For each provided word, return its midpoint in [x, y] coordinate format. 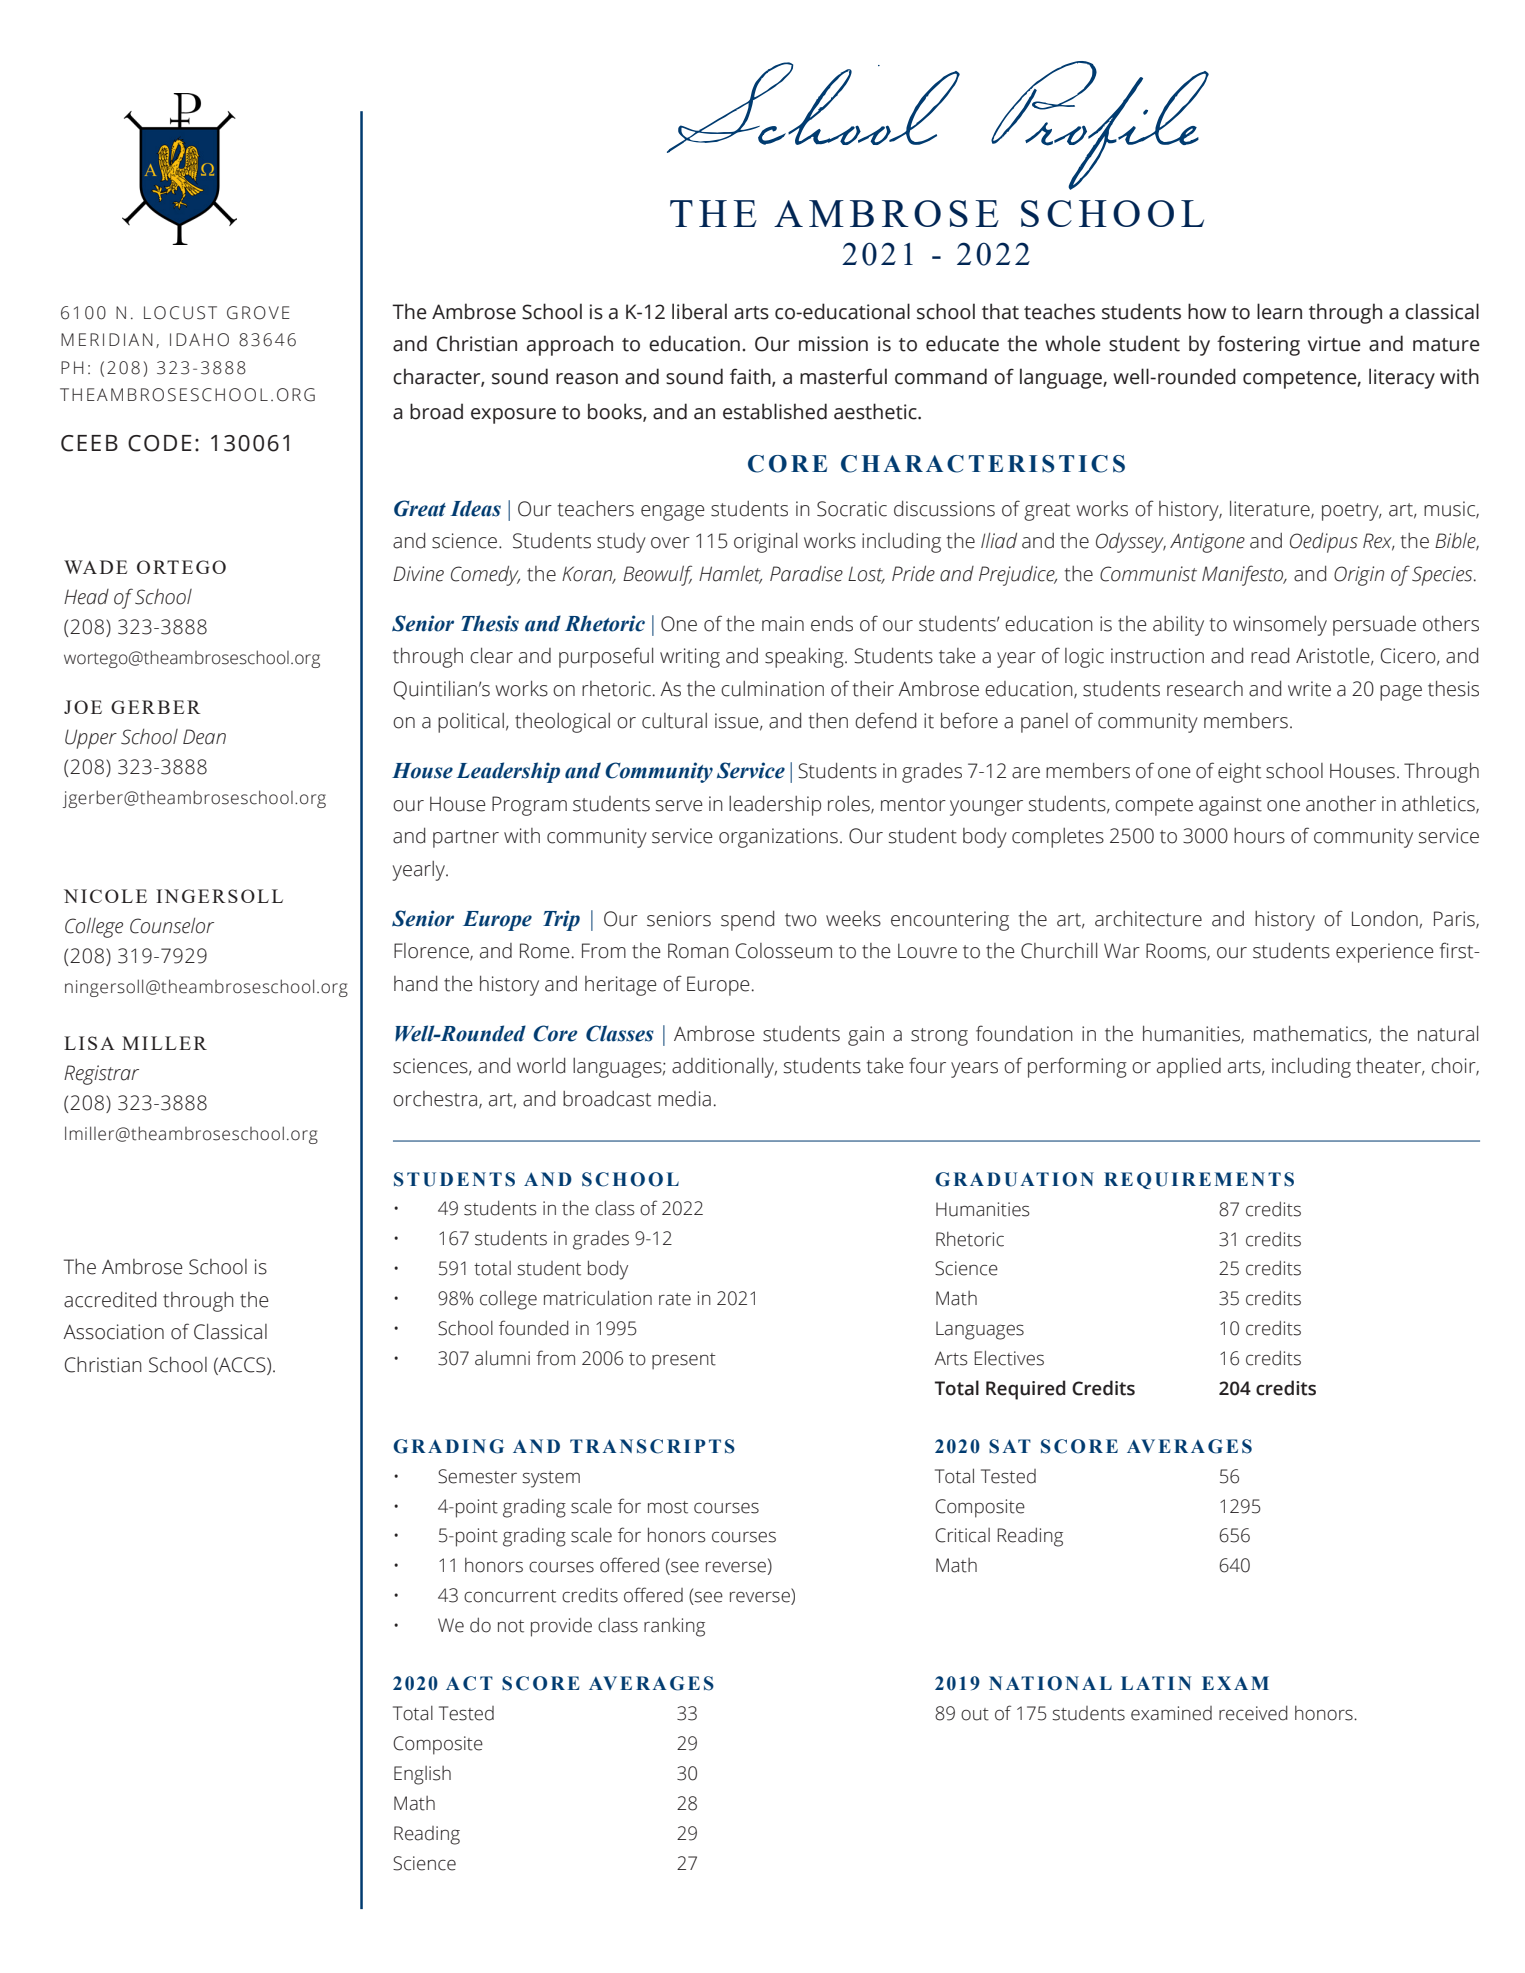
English [422, 1775]
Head [86, 597]
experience [1385, 953]
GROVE [258, 313]
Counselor [172, 926]
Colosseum [784, 951]
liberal [699, 311]
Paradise [806, 574]
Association [113, 1332]
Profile [1100, 125]
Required [1026, 1390]
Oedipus [1324, 543]
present [684, 1361]
